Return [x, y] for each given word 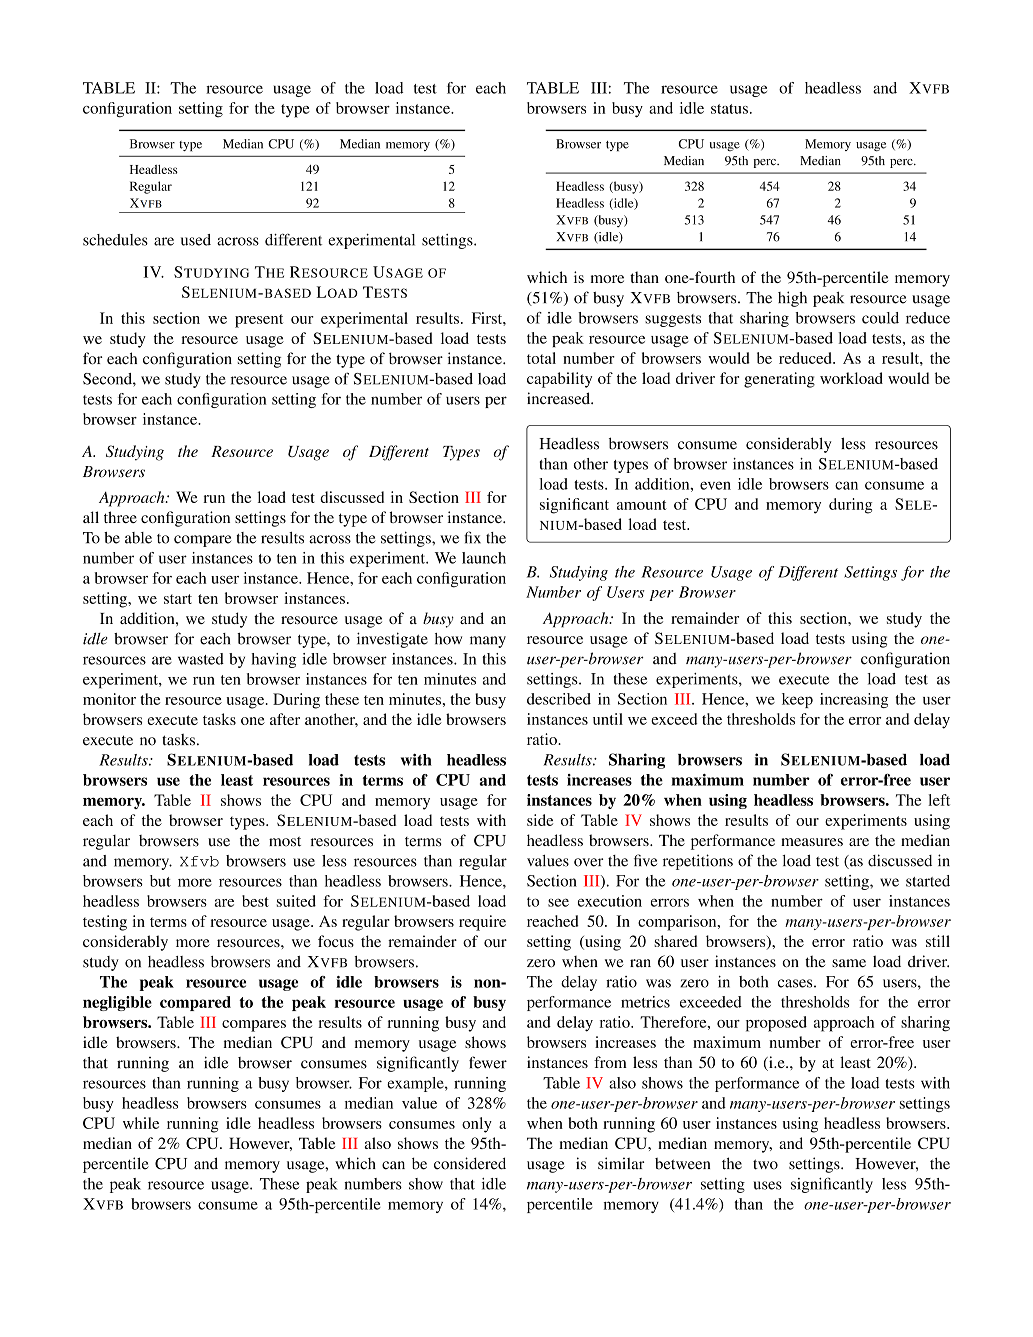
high [792, 299]
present [259, 321]
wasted [201, 659]
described [559, 699]
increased [559, 398]
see [558, 902]
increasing [854, 700]
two [765, 1164]
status [729, 109]
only [477, 1125]
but [160, 881]
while [141, 1123]
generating [779, 380]
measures [812, 842]
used [196, 240]
